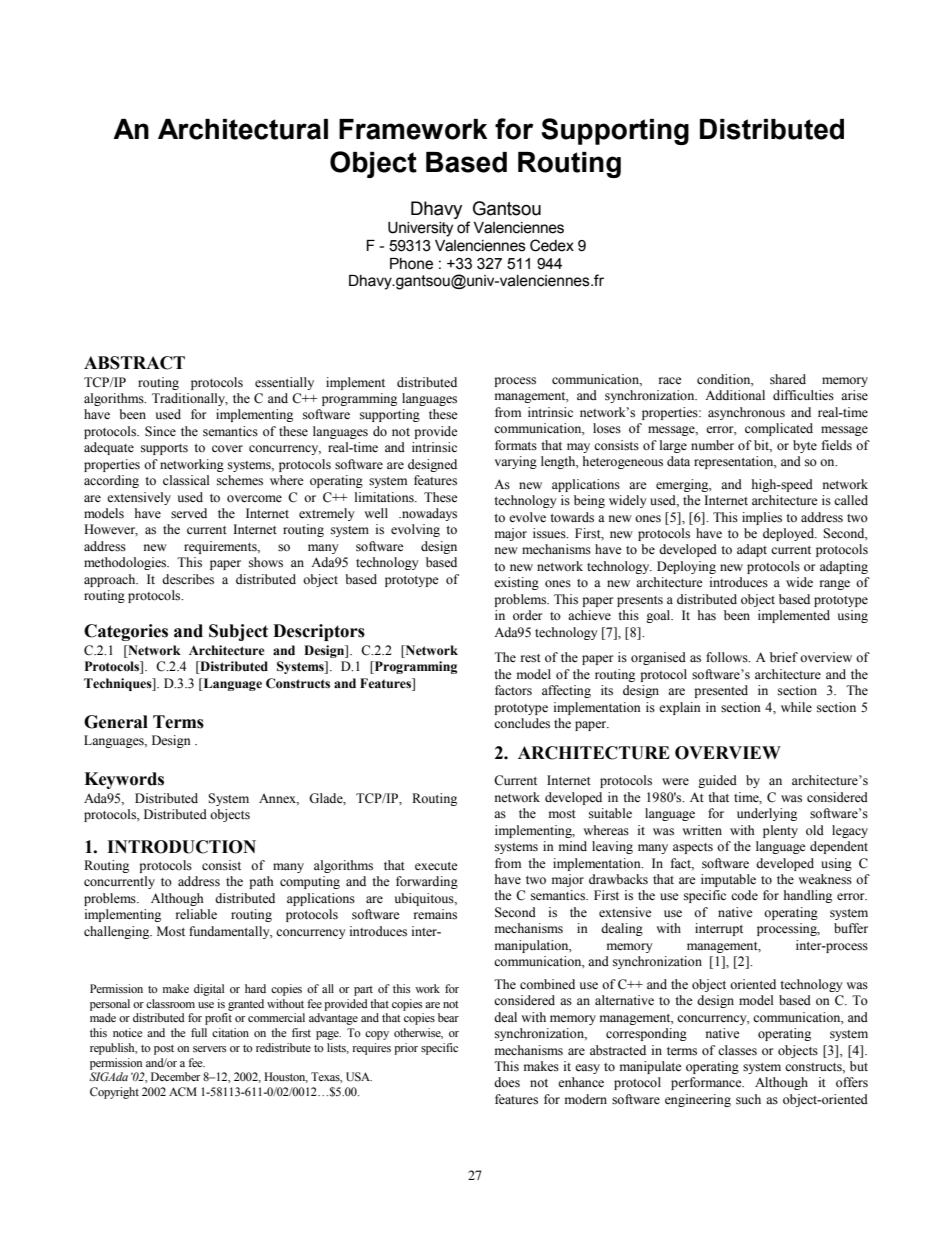 Image resolution: width=952 pixels, height=1233 pixels. I want to click on Subject, so click(238, 632).
